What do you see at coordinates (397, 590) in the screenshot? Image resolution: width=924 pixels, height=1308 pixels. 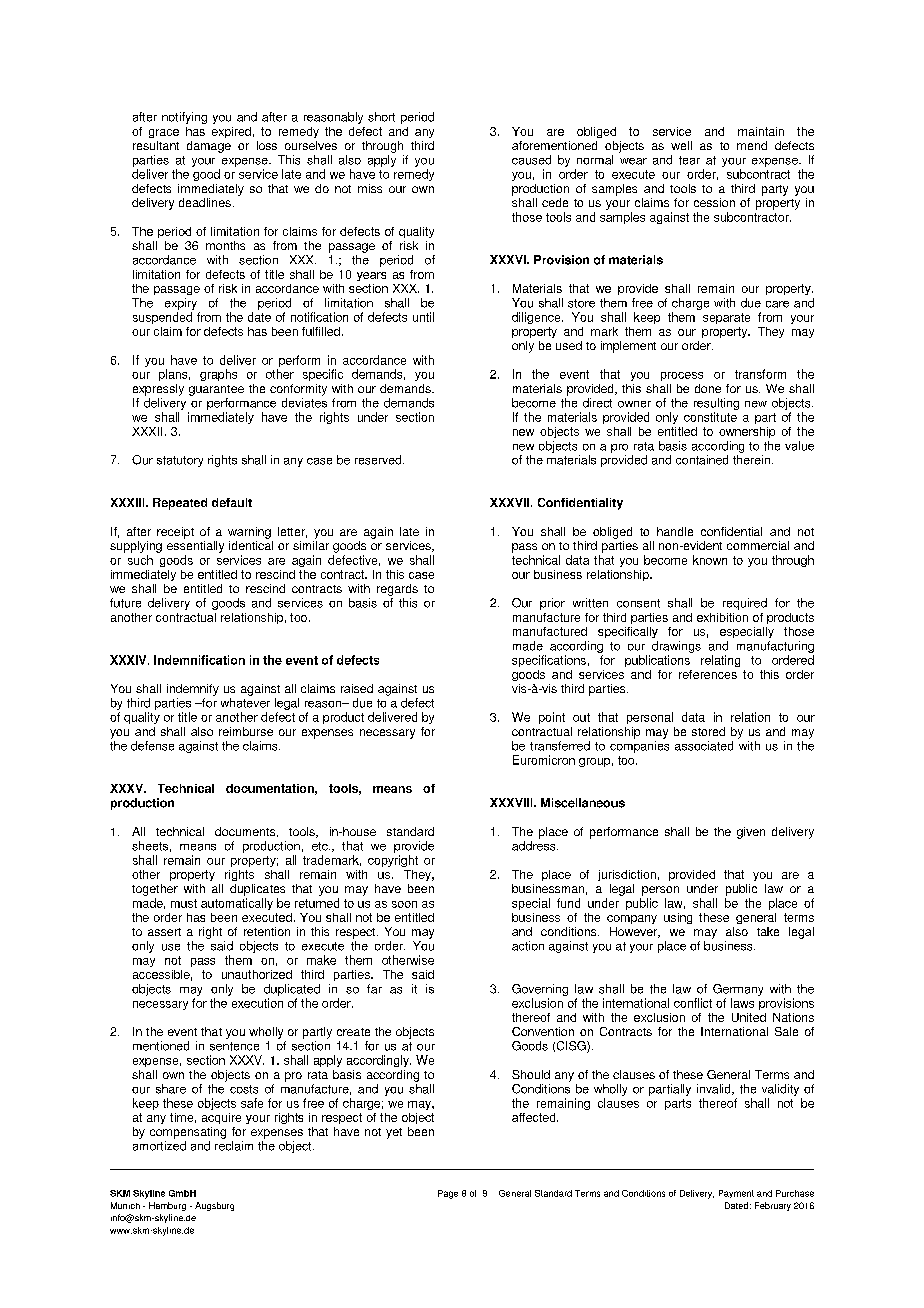 I see `regards` at bounding box center [397, 590].
